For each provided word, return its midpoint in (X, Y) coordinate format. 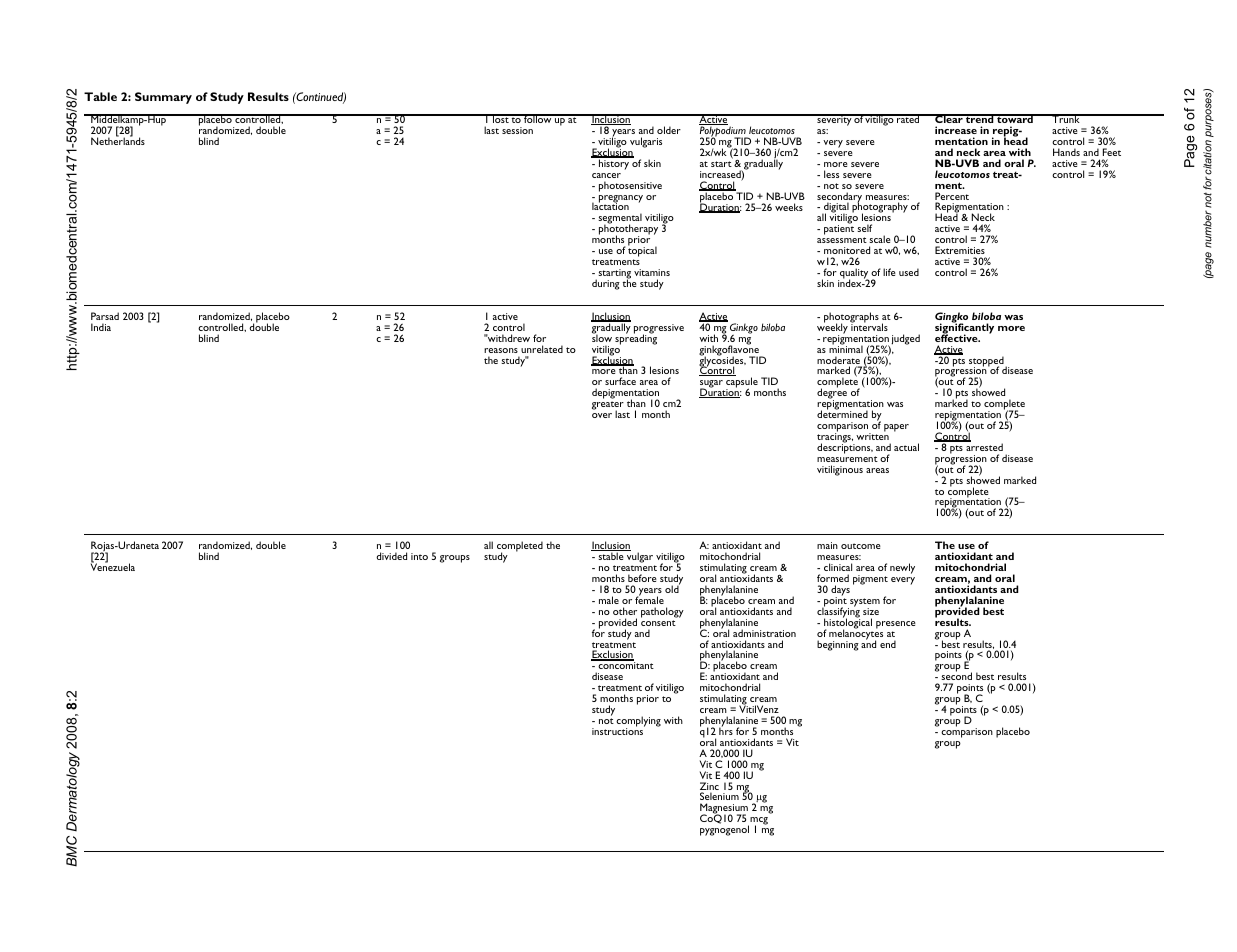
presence (896, 625)
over (602, 415)
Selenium (719, 796)
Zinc (709, 787)
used (909, 272)
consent (658, 623)
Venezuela (113, 566)
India (101, 327)
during (606, 284)
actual (906, 447)
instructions (618, 730)
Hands (1066, 152)
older (669, 130)
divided (391, 556)
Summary (163, 98)
